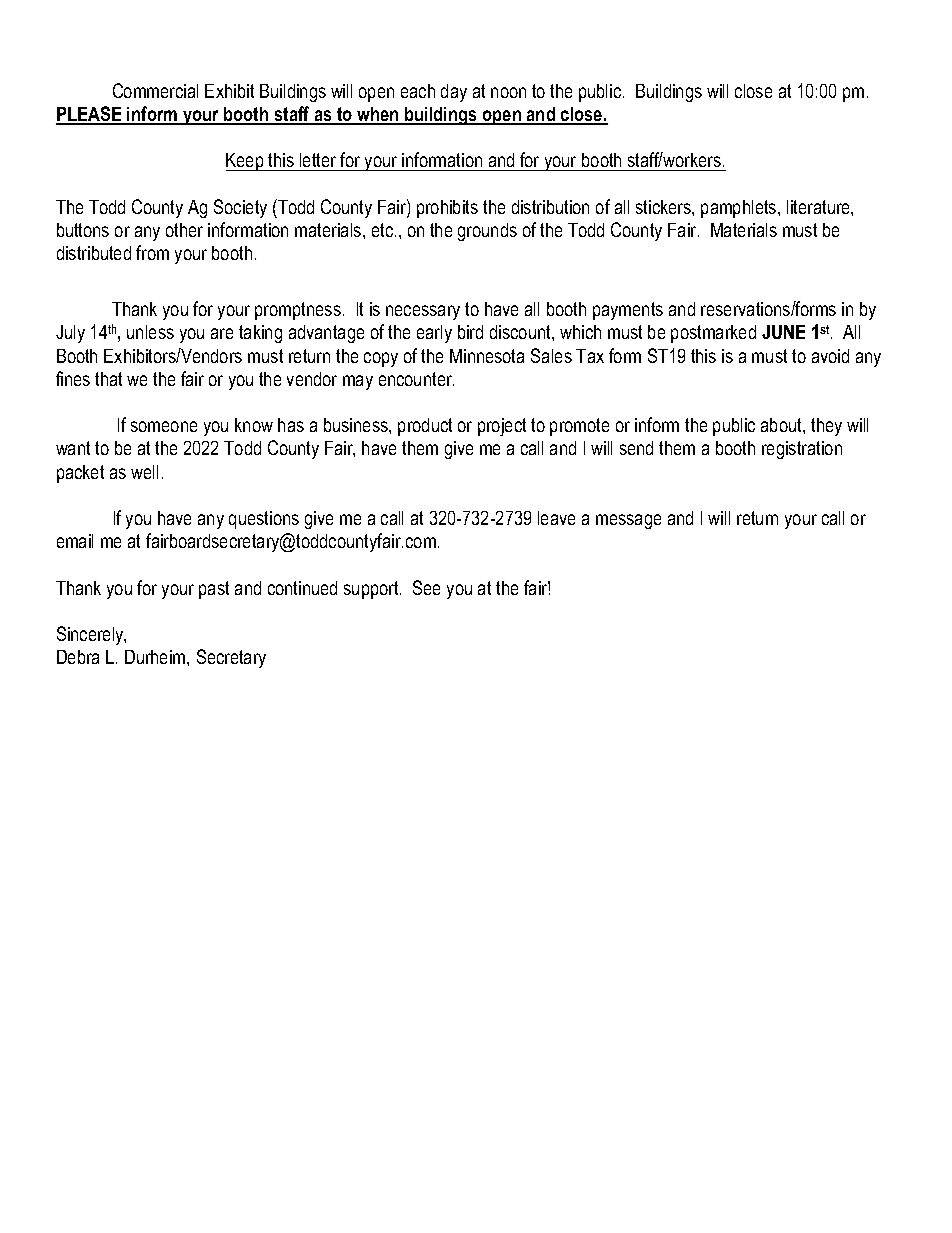 This screenshot has height=1233, width=952. What do you see at coordinates (830, 356) in the screenshot?
I see `avoid` at bounding box center [830, 356].
